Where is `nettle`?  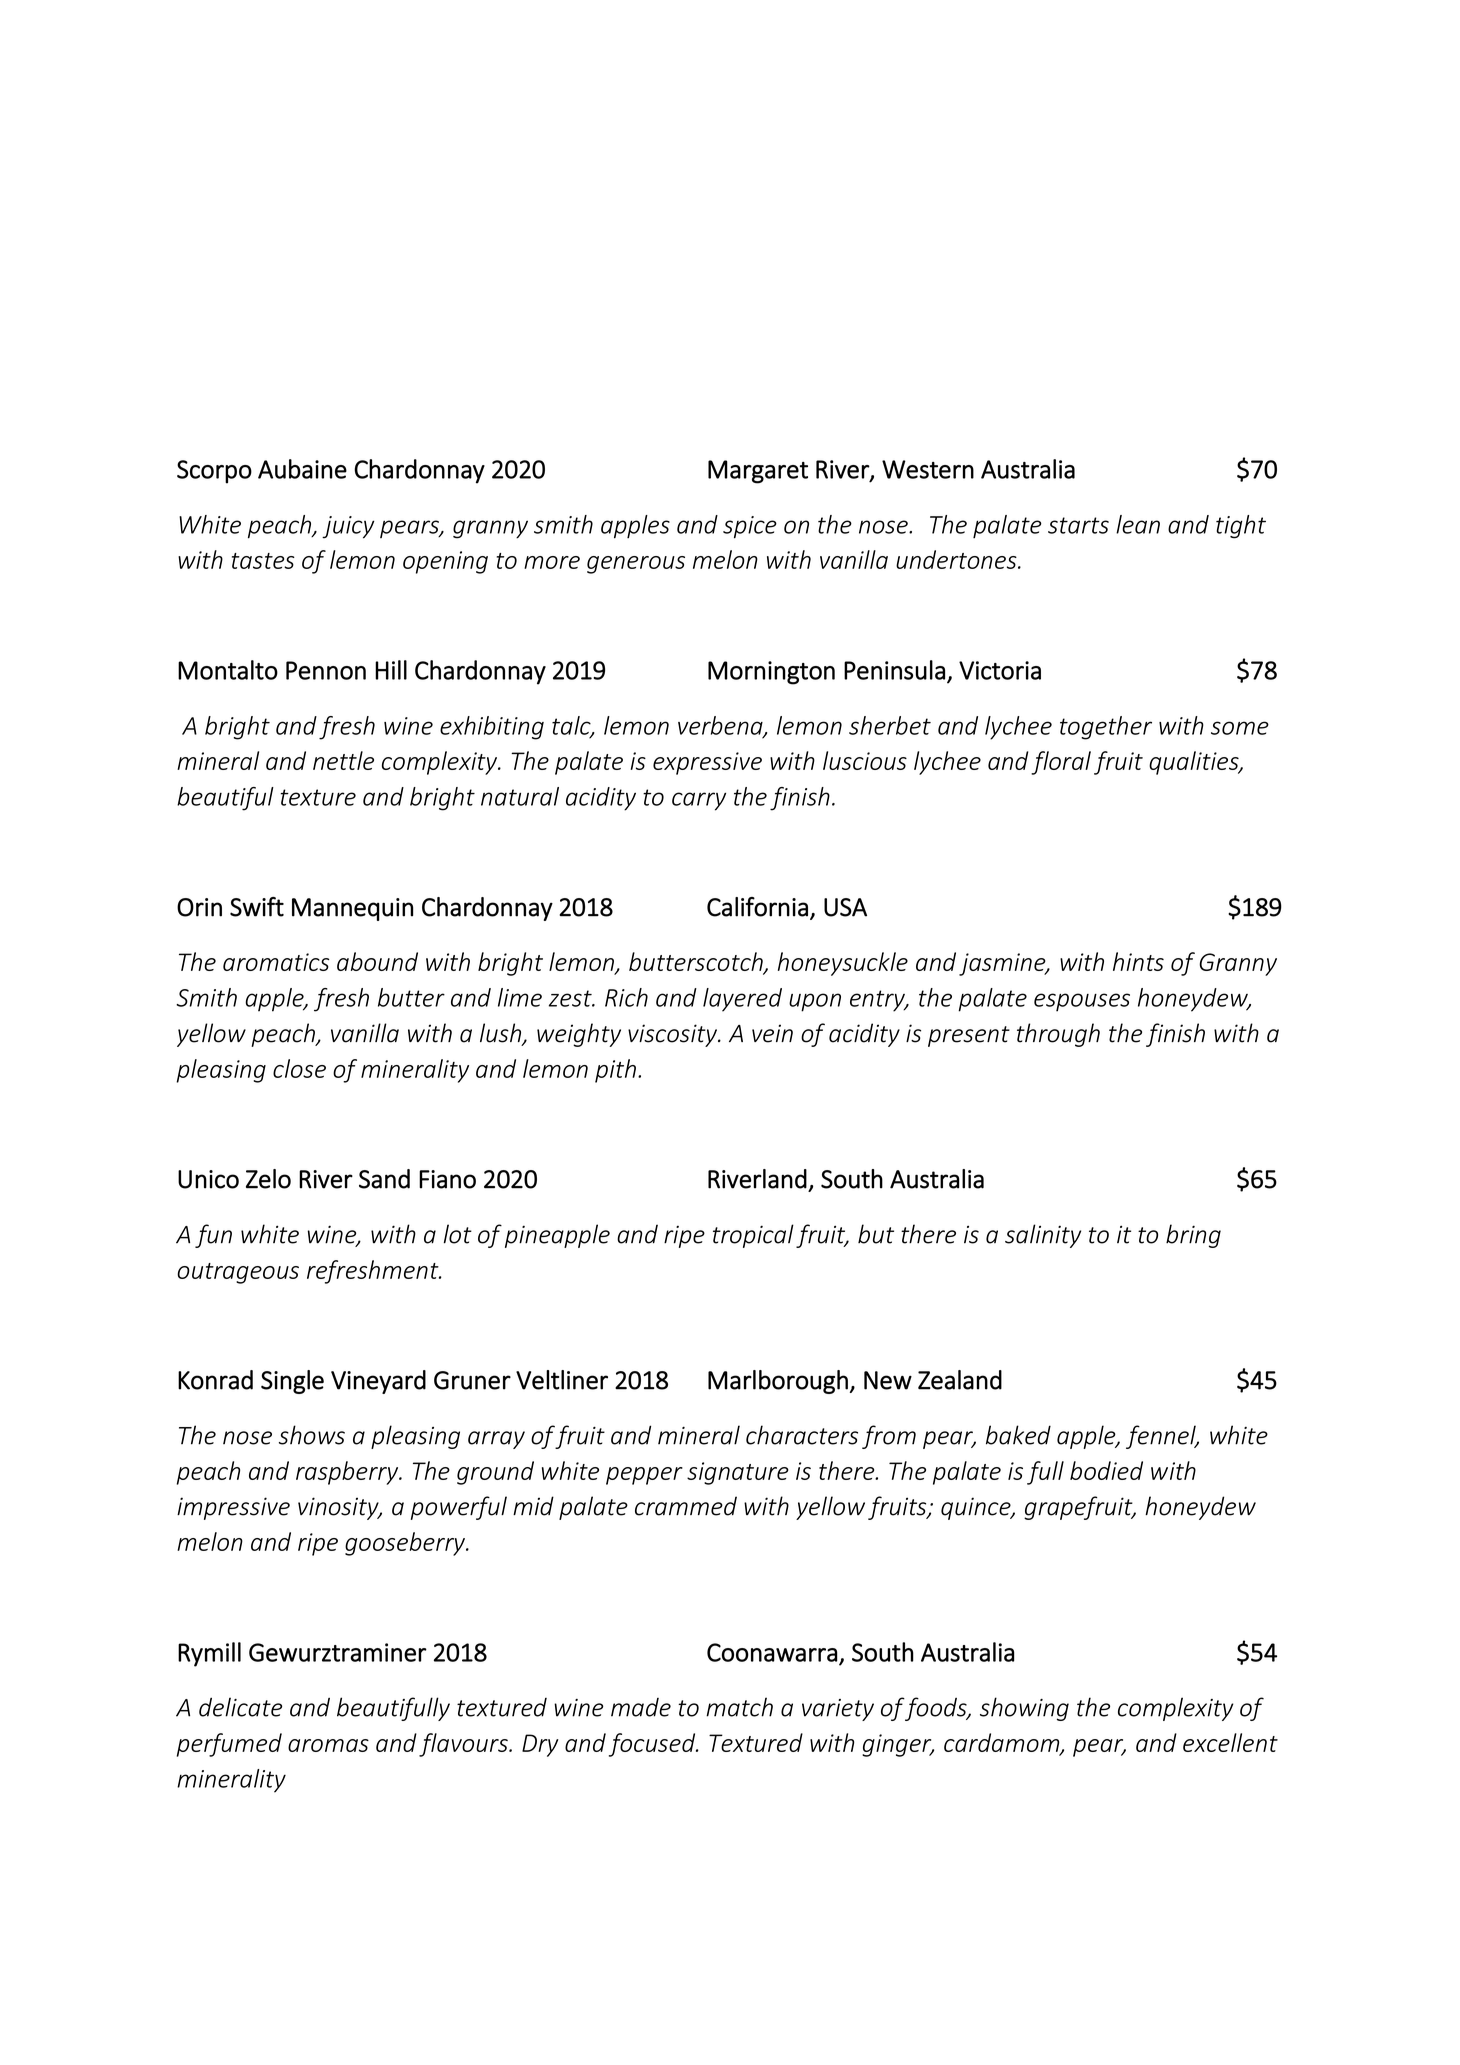
nettle is located at coordinates (343, 760).
